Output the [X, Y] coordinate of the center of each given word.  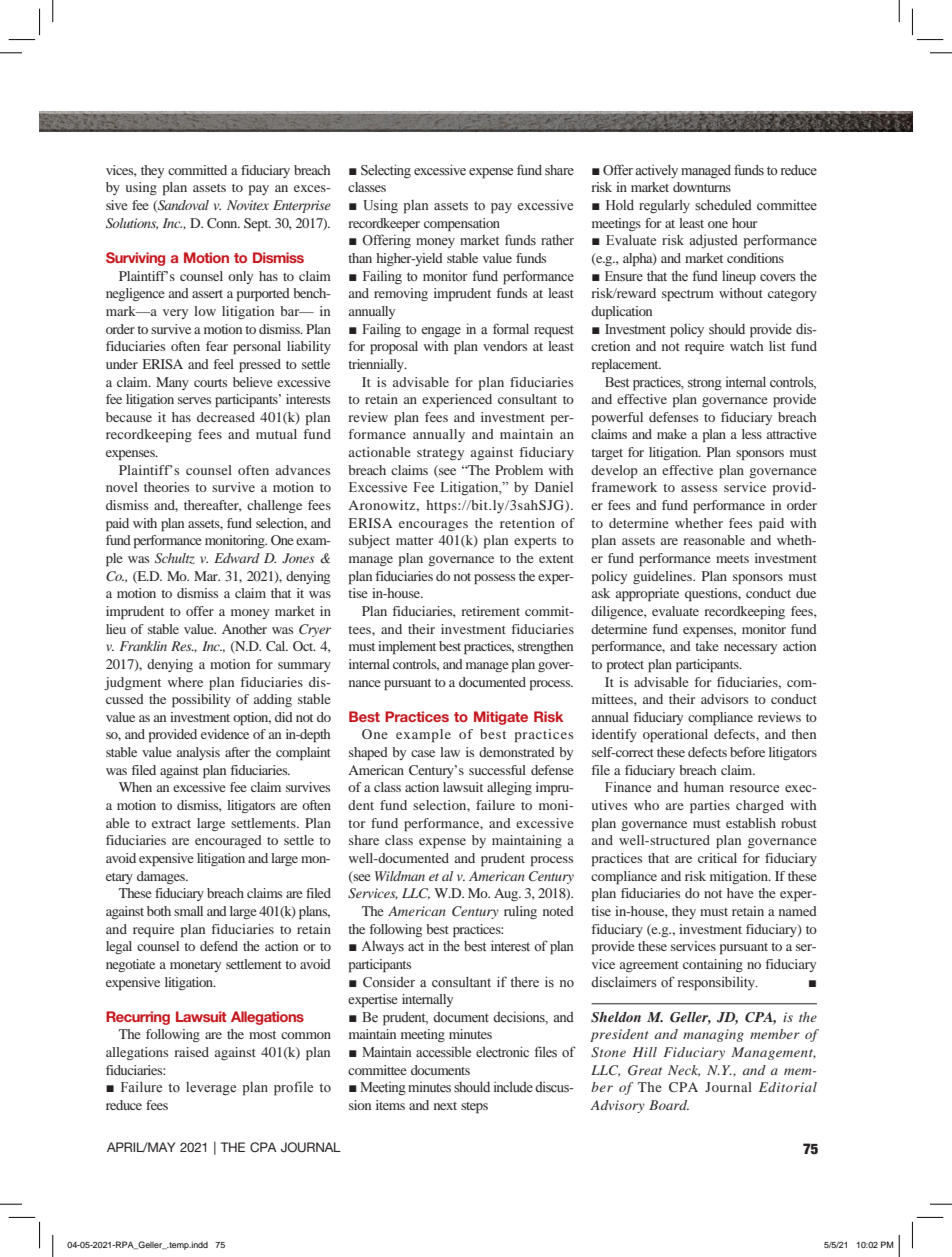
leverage [211, 1089]
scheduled [723, 205]
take [707, 646]
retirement [490, 611]
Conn [223, 223]
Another [244, 629]
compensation [462, 225]
